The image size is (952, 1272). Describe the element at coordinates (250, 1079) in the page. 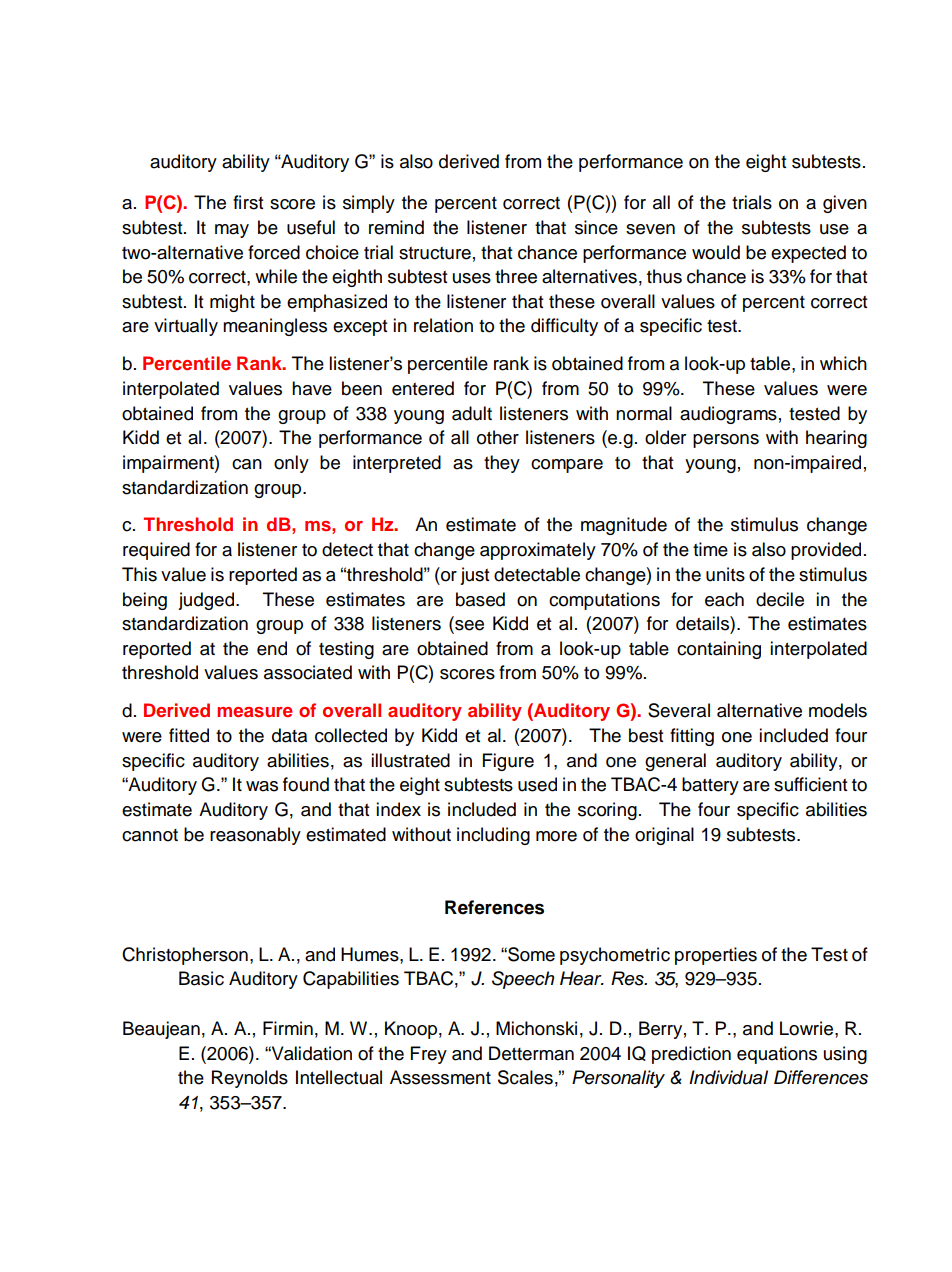

I see `Reynolds` at that location.
